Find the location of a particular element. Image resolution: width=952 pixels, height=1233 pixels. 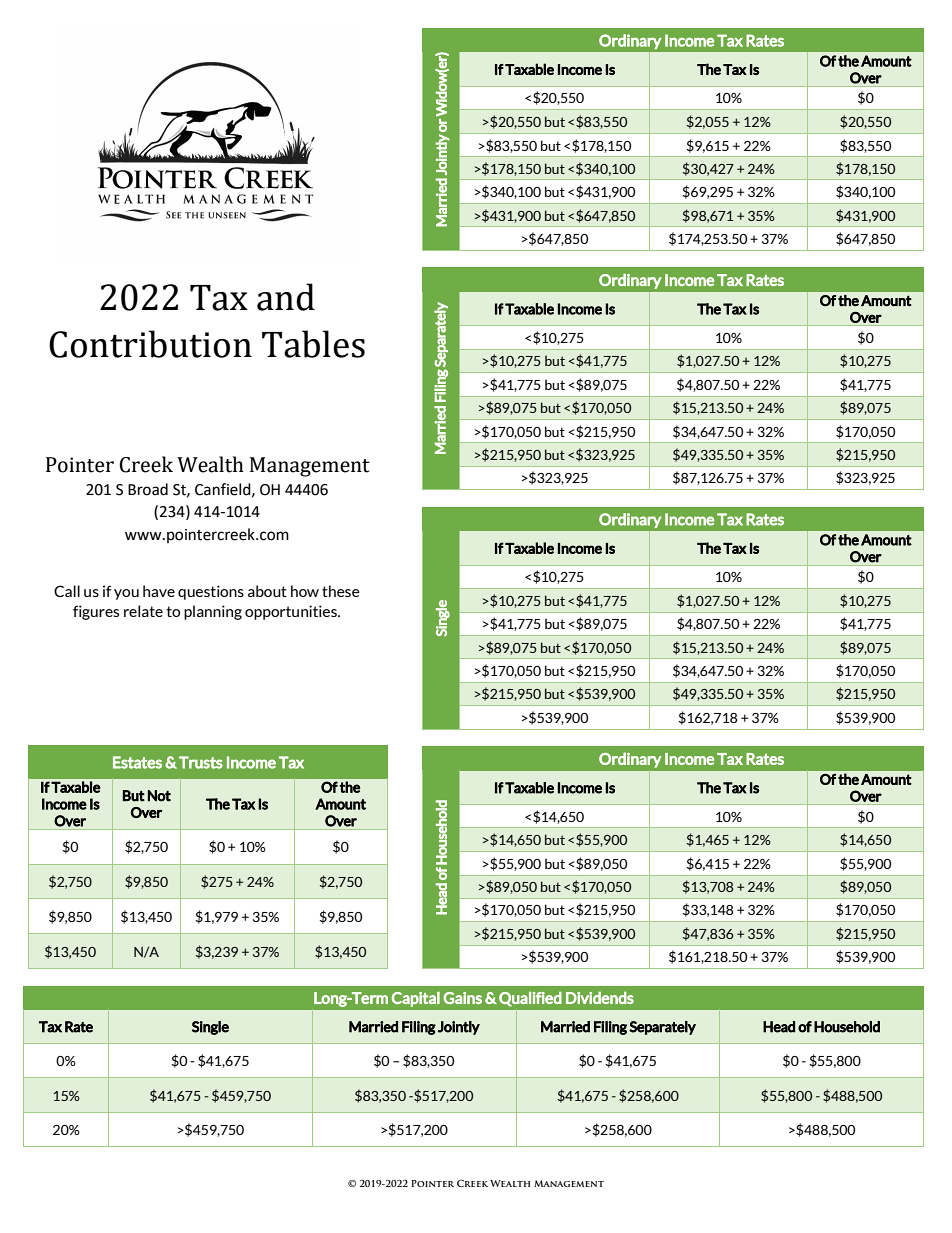

Broad is located at coordinates (148, 489).
